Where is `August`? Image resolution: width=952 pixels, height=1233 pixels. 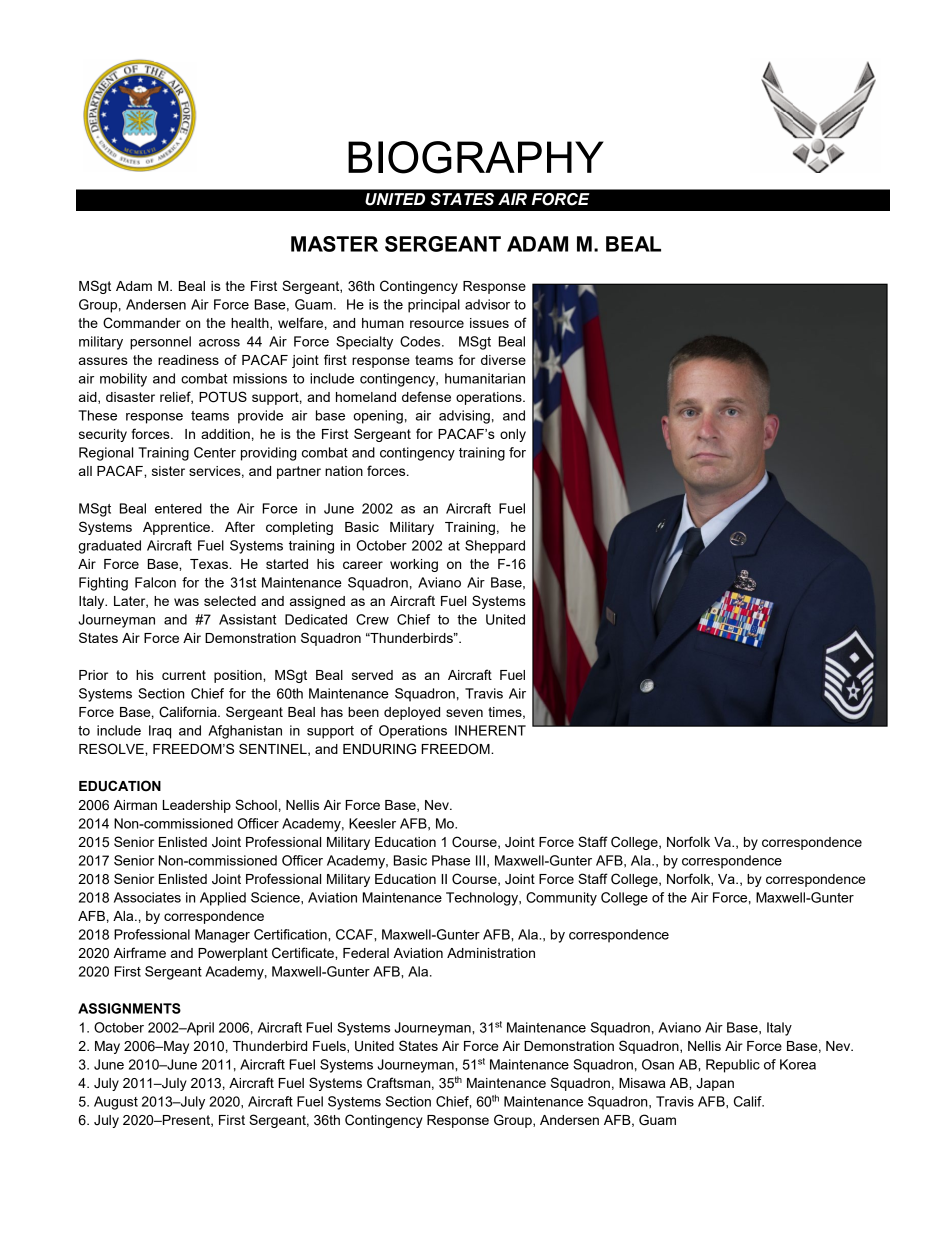
August is located at coordinates (116, 1103).
